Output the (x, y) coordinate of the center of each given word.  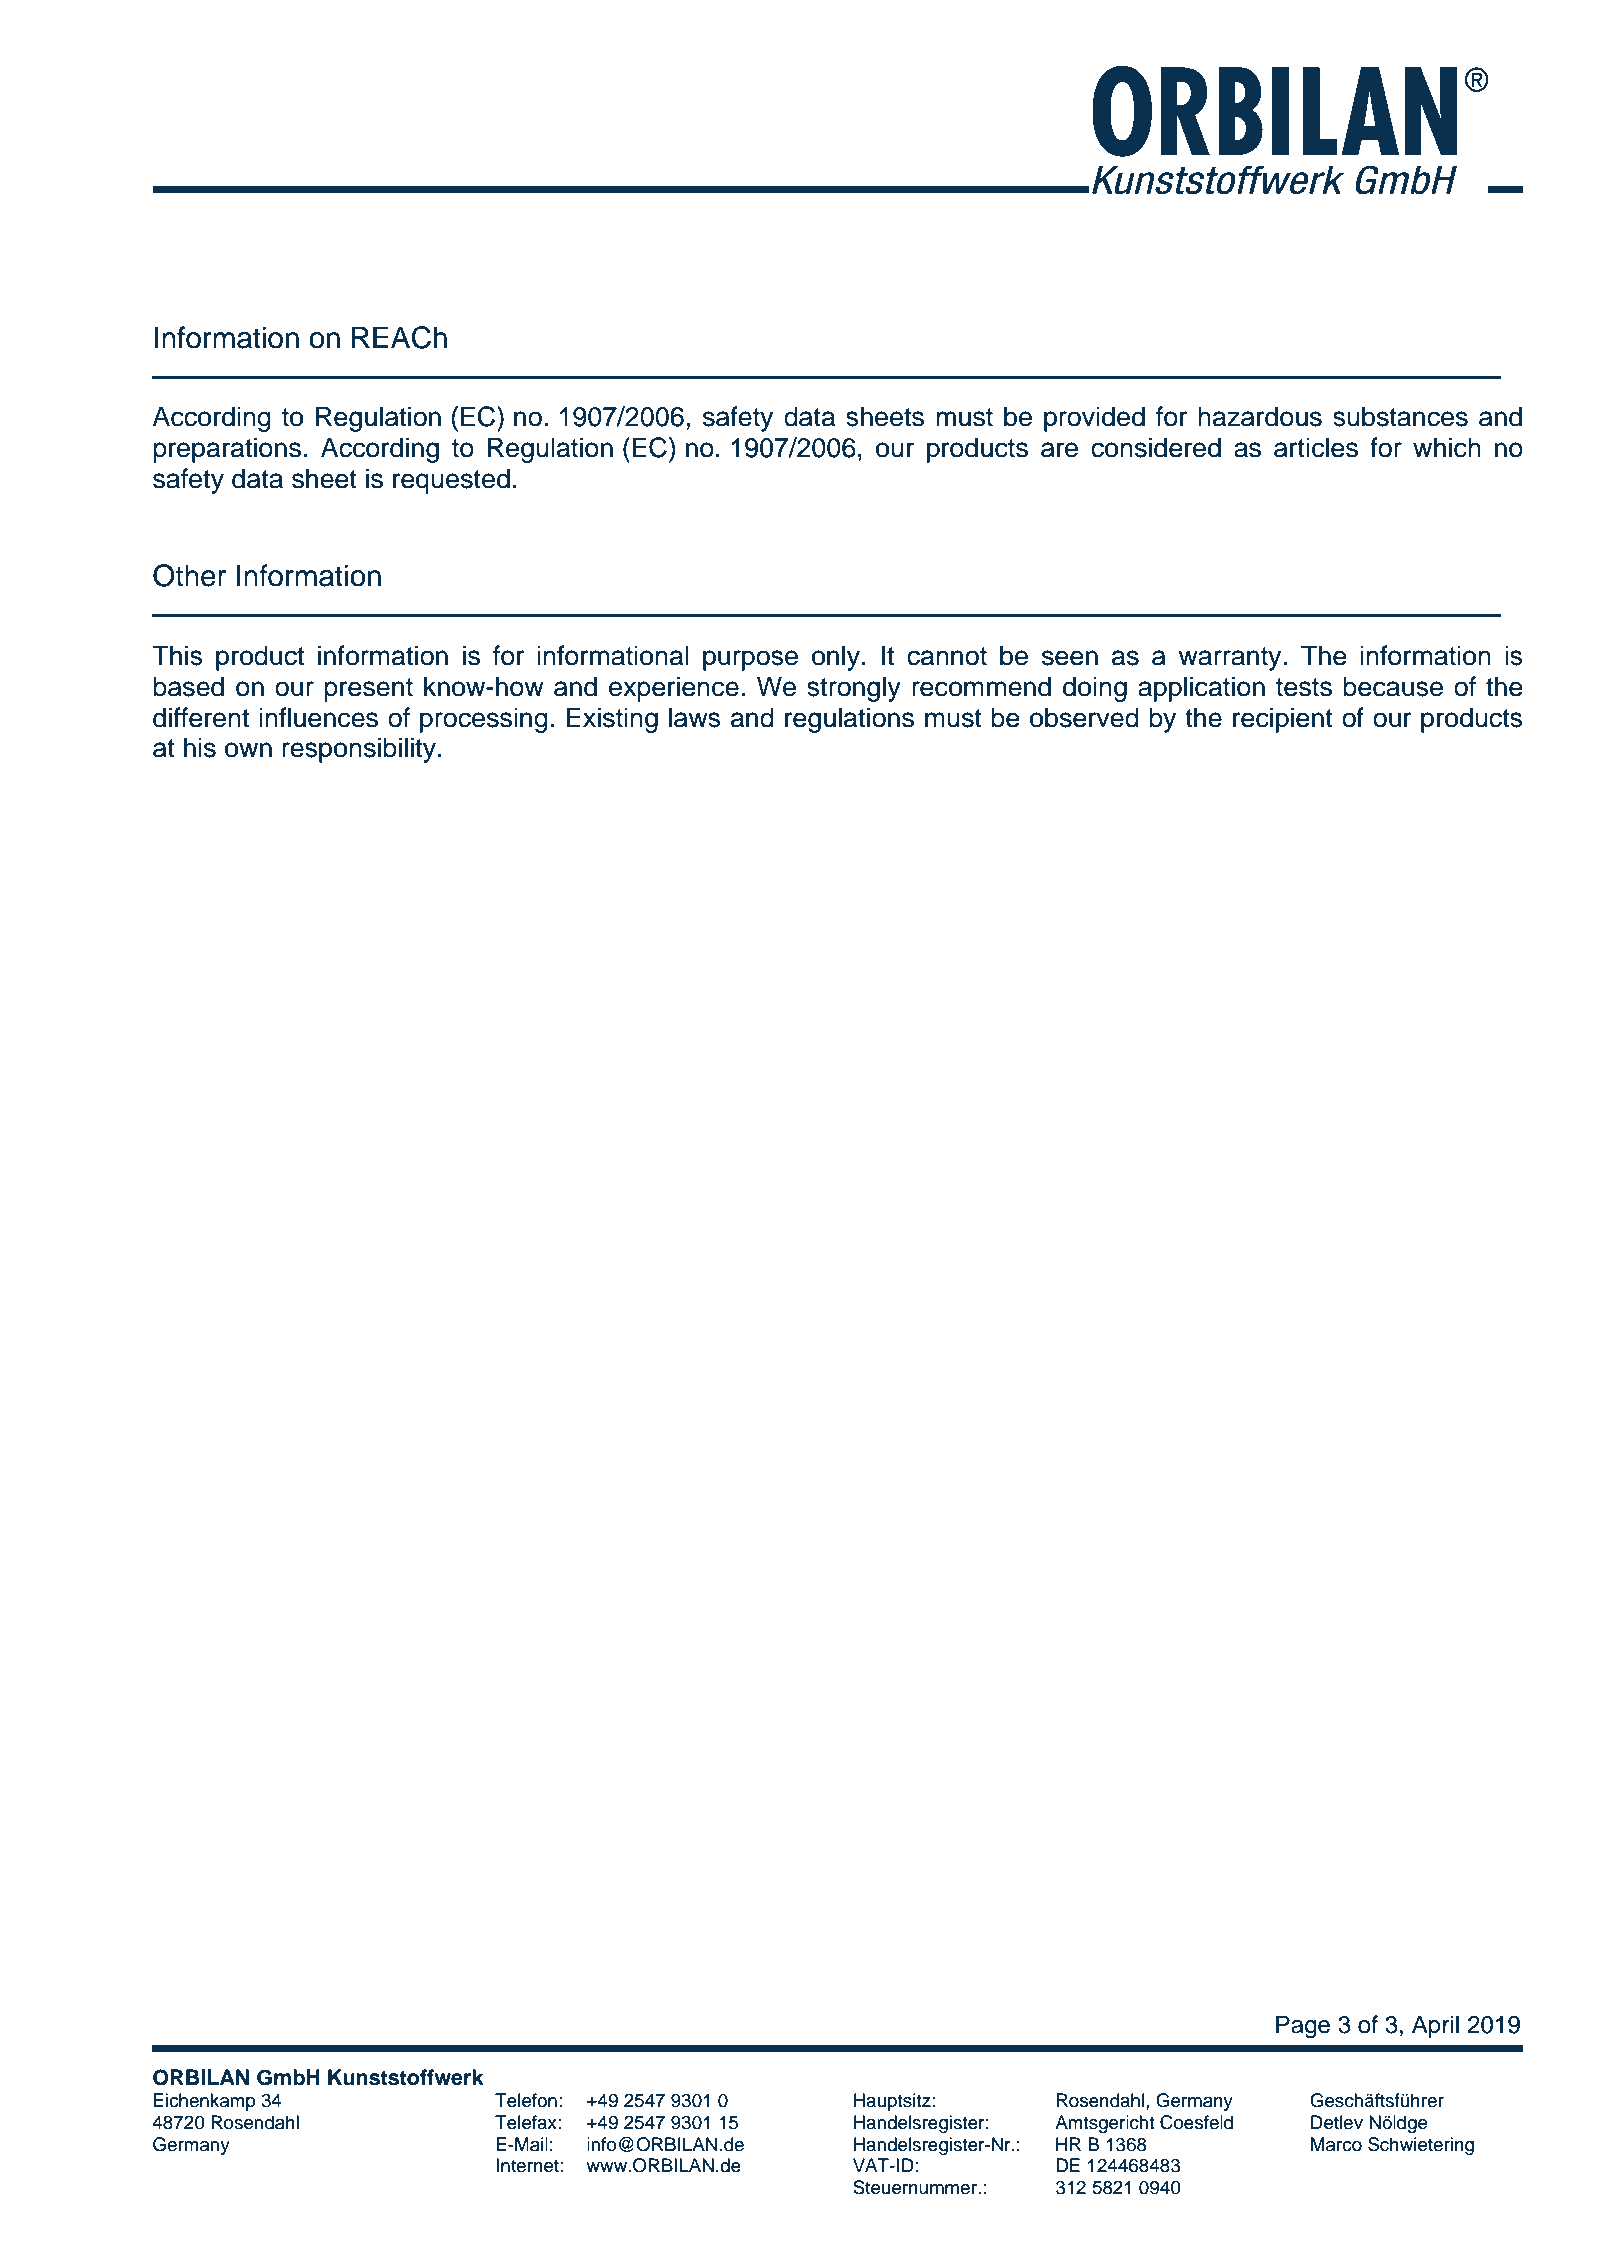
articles (1316, 447)
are (1059, 450)
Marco (1336, 2144)
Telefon (526, 2100)
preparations (227, 450)
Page (1303, 2027)
